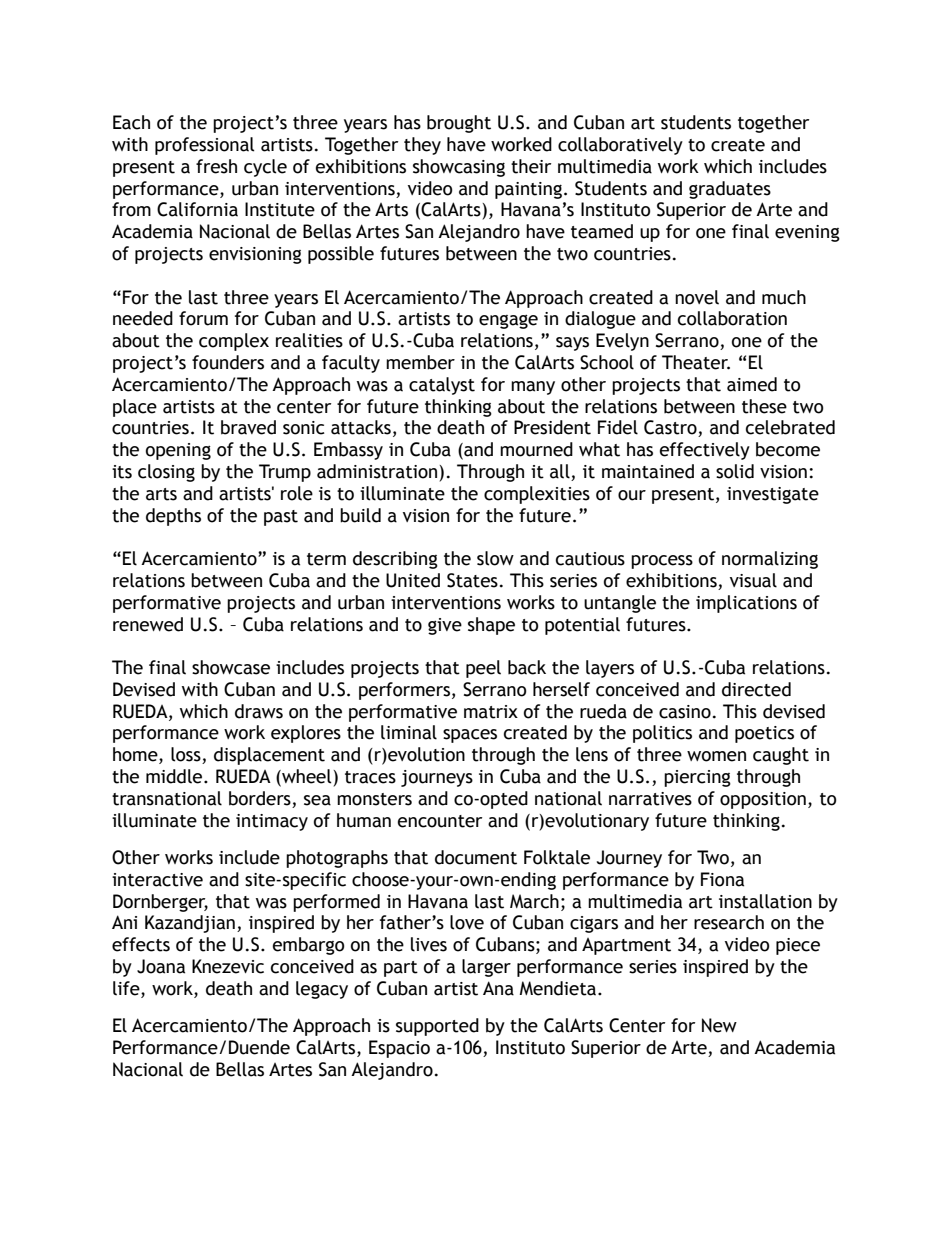 The image size is (952, 1233). What do you see at coordinates (798, 946) in the page?
I see `piece` at bounding box center [798, 946].
